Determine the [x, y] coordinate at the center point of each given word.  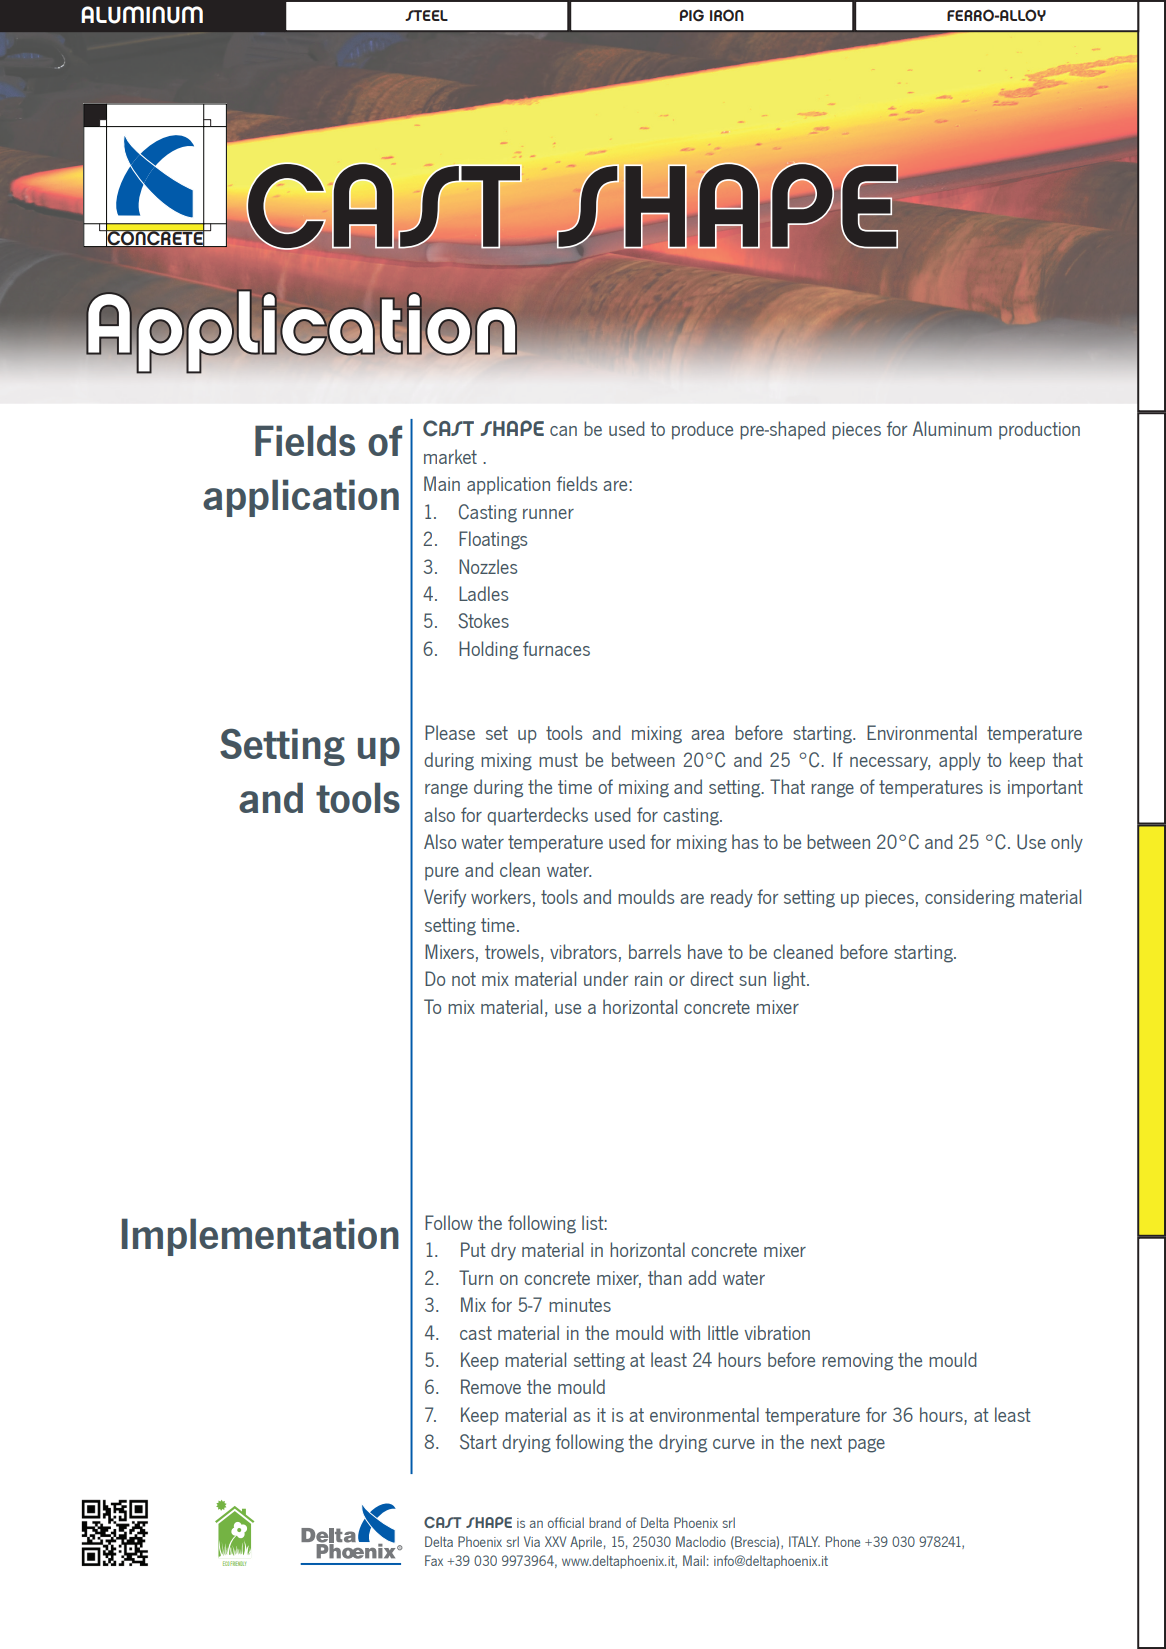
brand [605, 1522]
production [1039, 430]
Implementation [260, 1237]
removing [857, 1362]
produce [702, 430]
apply [960, 761]
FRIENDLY [238, 1563]
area [707, 735]
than [665, 1277]
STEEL [426, 15]
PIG [692, 15]
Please [450, 732]
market [450, 456]
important [1045, 789]
